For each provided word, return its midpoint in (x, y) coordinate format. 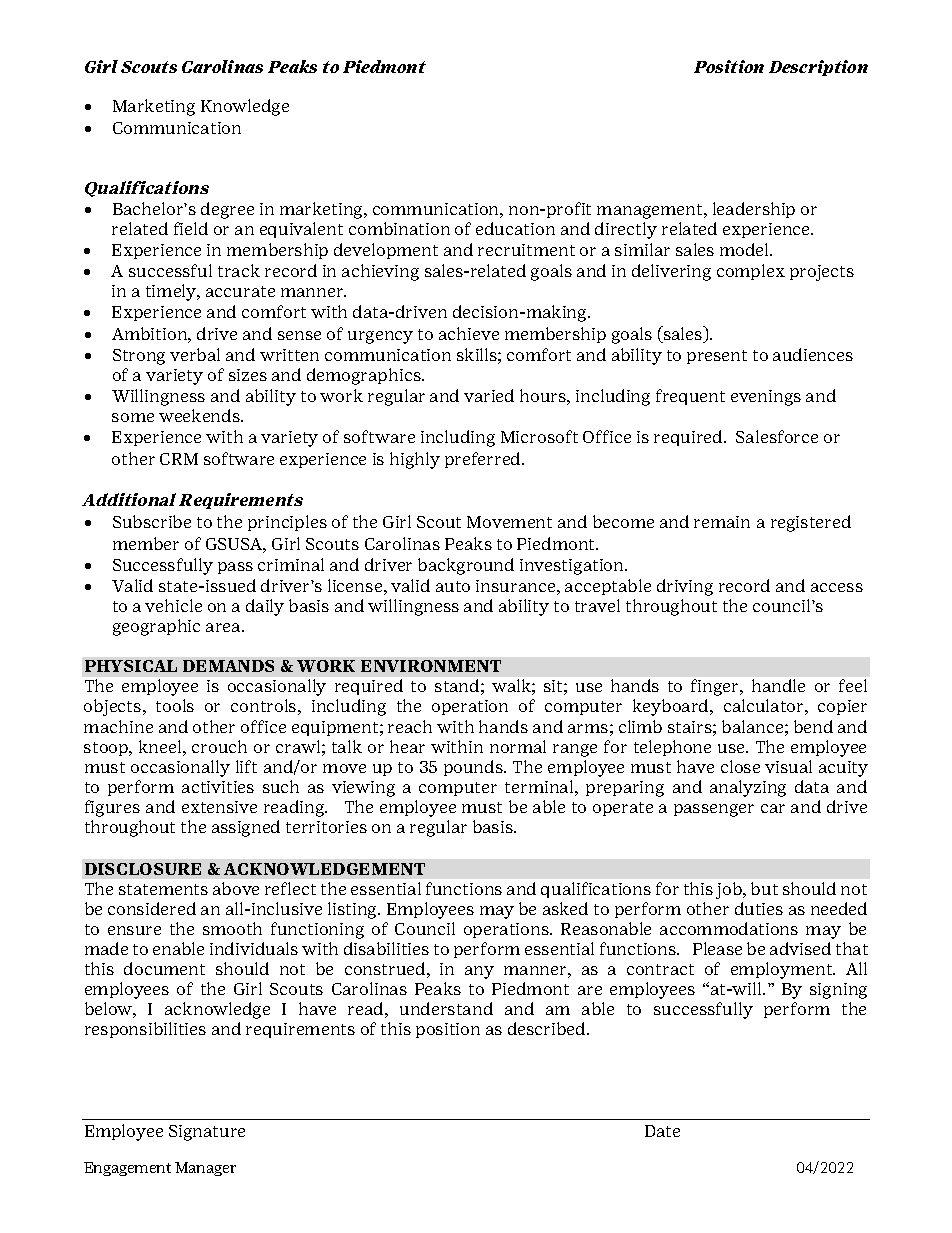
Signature (207, 1133)
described (548, 1028)
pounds (474, 768)
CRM (179, 459)
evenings (766, 398)
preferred (484, 460)
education (515, 228)
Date (662, 1131)
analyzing (748, 788)
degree (227, 210)
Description (818, 68)
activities (218, 787)
